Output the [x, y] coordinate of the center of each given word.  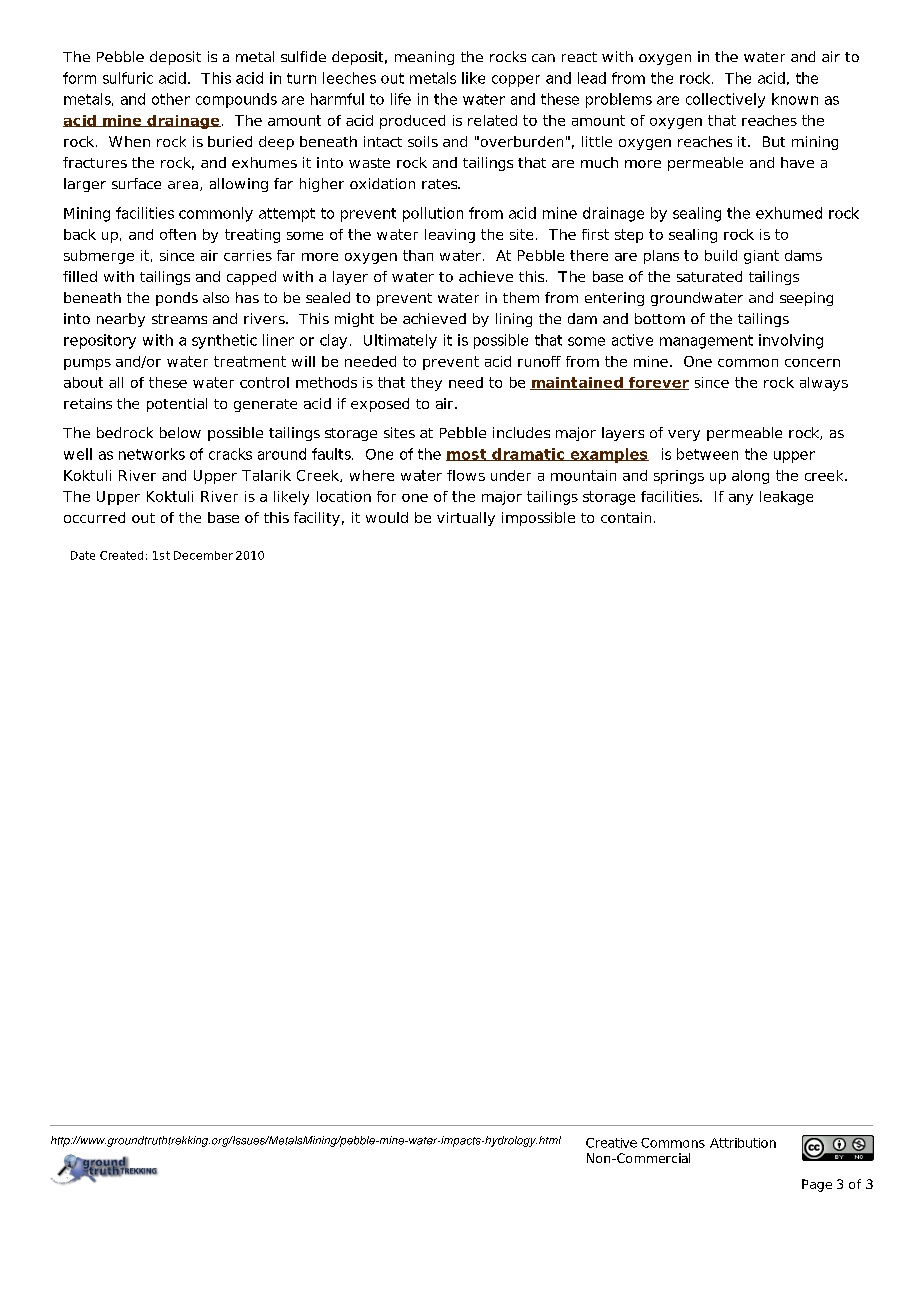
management [706, 342]
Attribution [743, 1143]
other [171, 99]
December [203, 555]
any [741, 499]
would [387, 517]
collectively [725, 100]
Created [121, 555]
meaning [424, 58]
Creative [611, 1143]
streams [179, 319]
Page [817, 1185]
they [426, 384]
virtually [466, 519]
